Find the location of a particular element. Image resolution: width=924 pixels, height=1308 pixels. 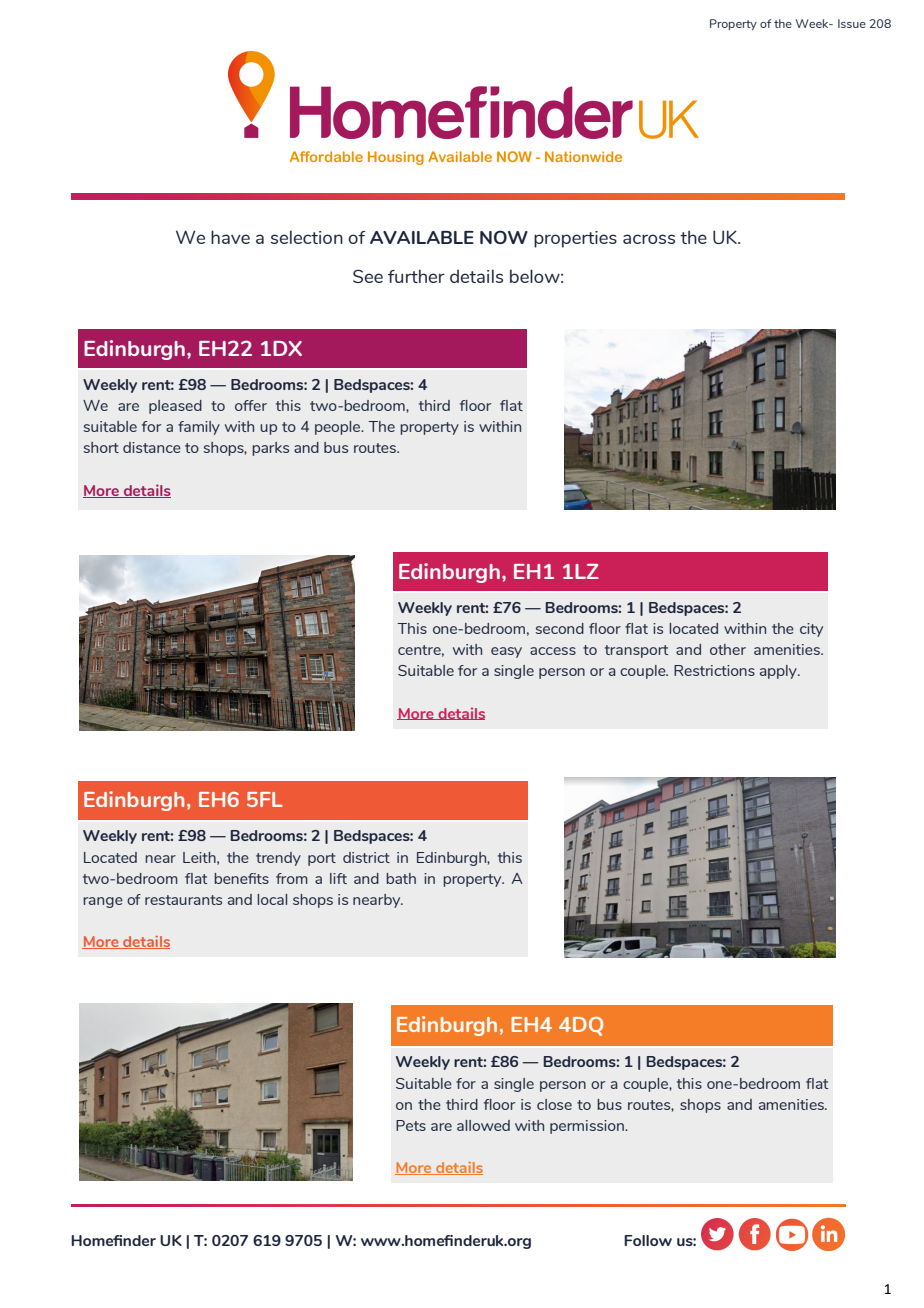

Pets is located at coordinates (411, 1125).
